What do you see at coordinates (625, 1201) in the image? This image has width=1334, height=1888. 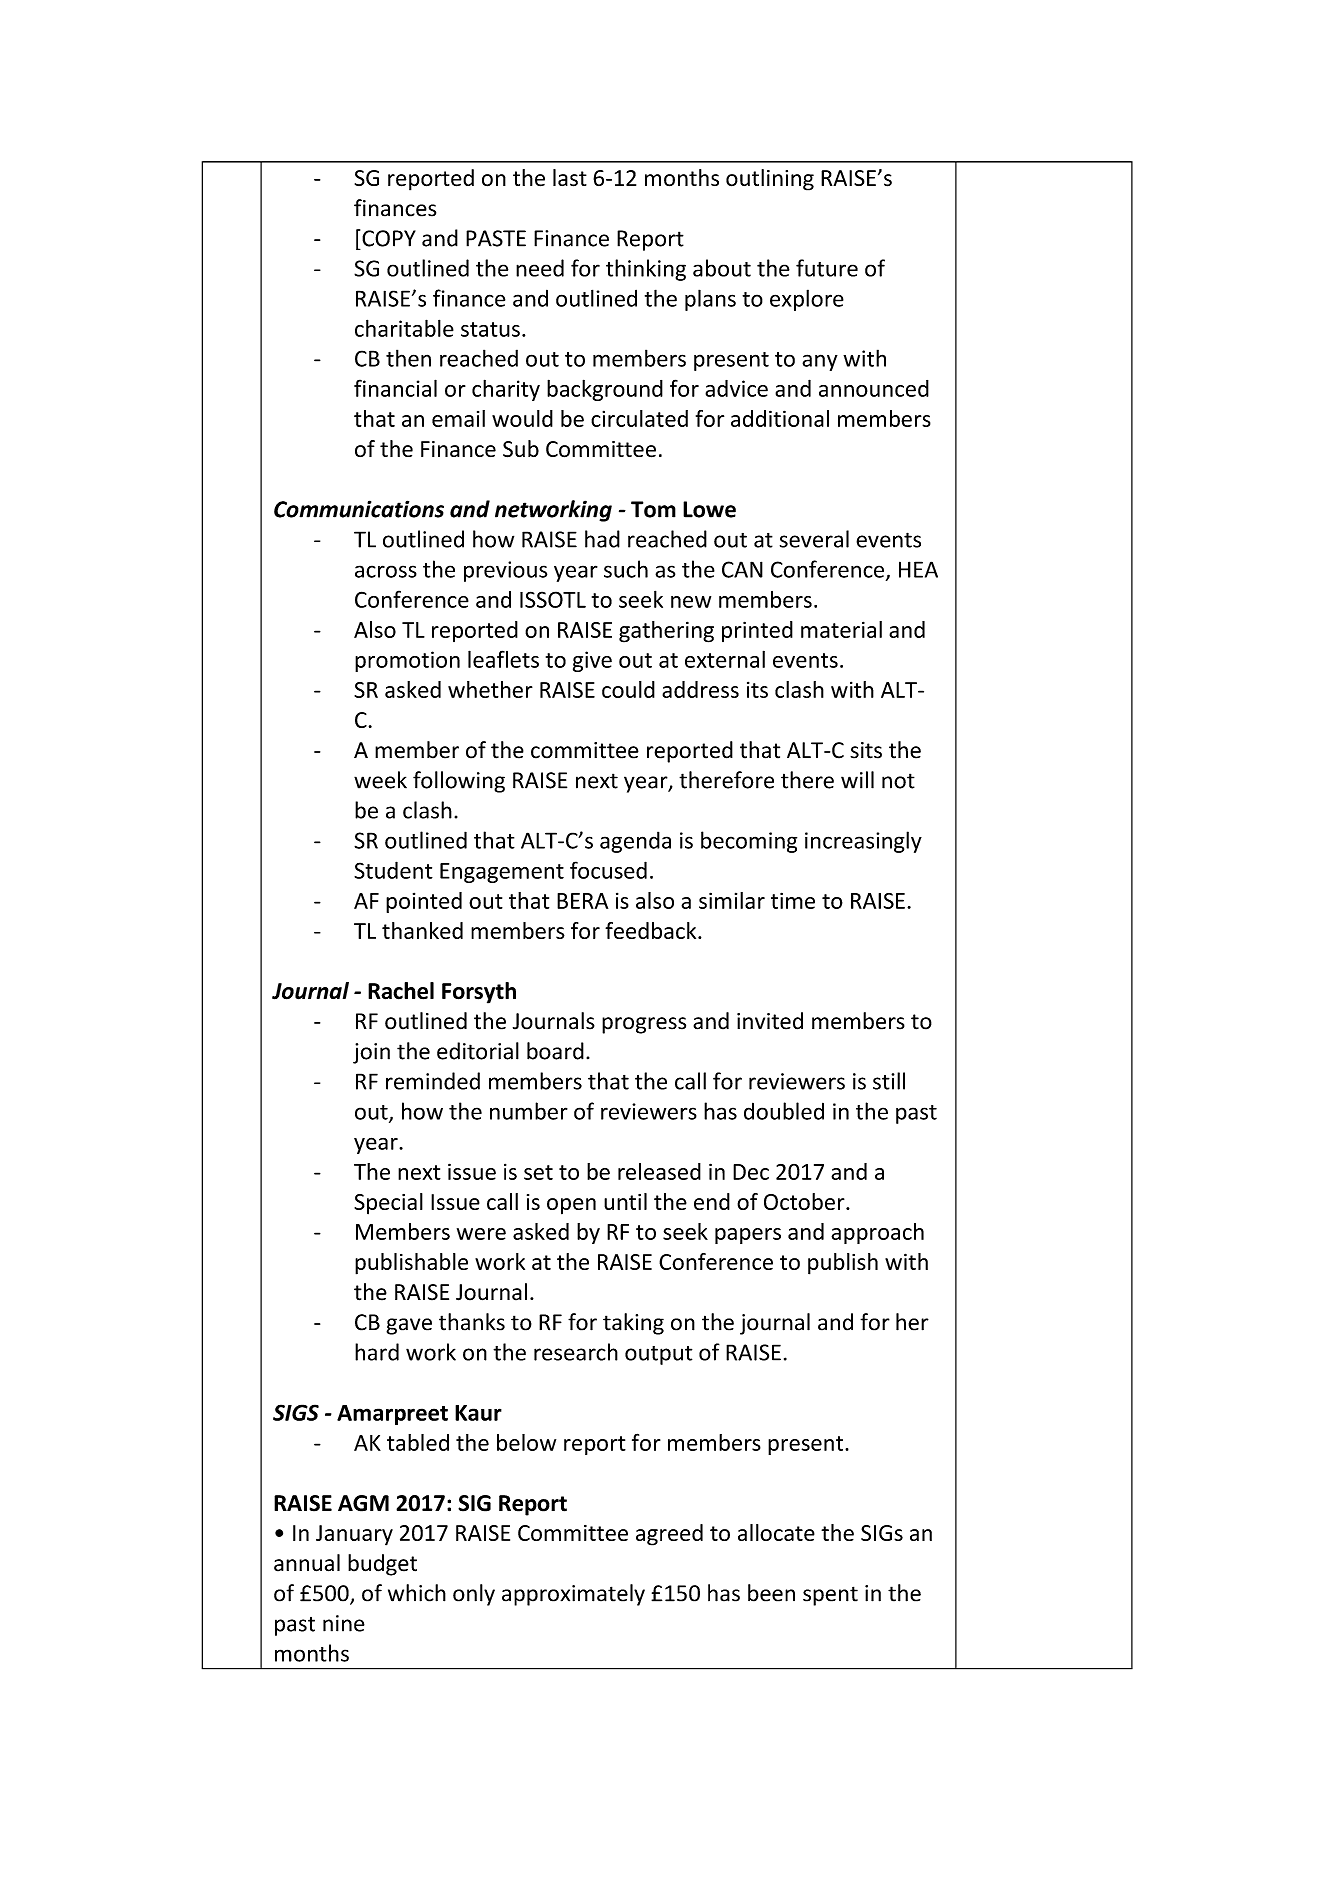 I see `until` at bounding box center [625, 1201].
